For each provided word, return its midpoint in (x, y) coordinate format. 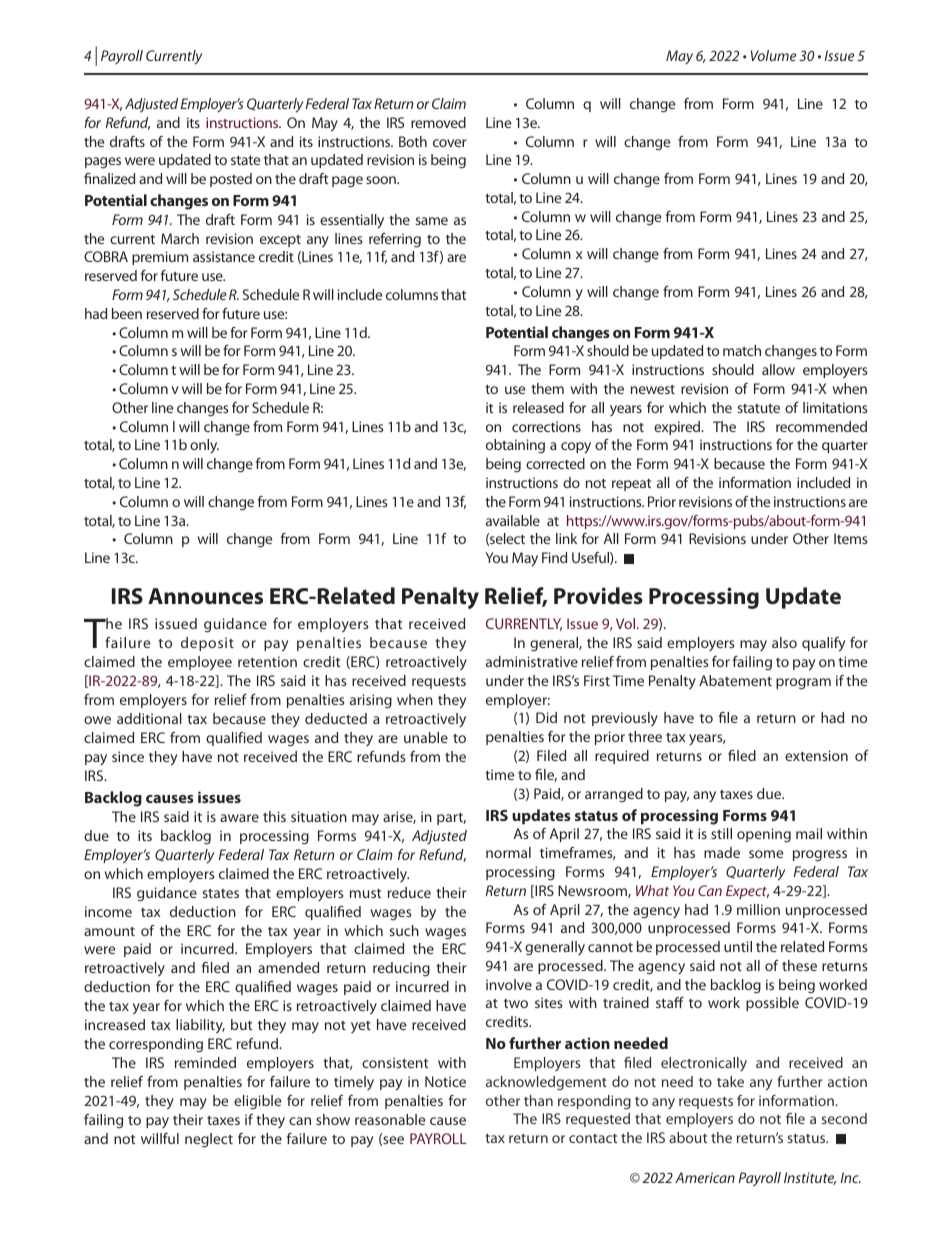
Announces (205, 596)
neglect (209, 1140)
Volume (773, 55)
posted (231, 180)
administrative (532, 661)
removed (438, 122)
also (784, 642)
